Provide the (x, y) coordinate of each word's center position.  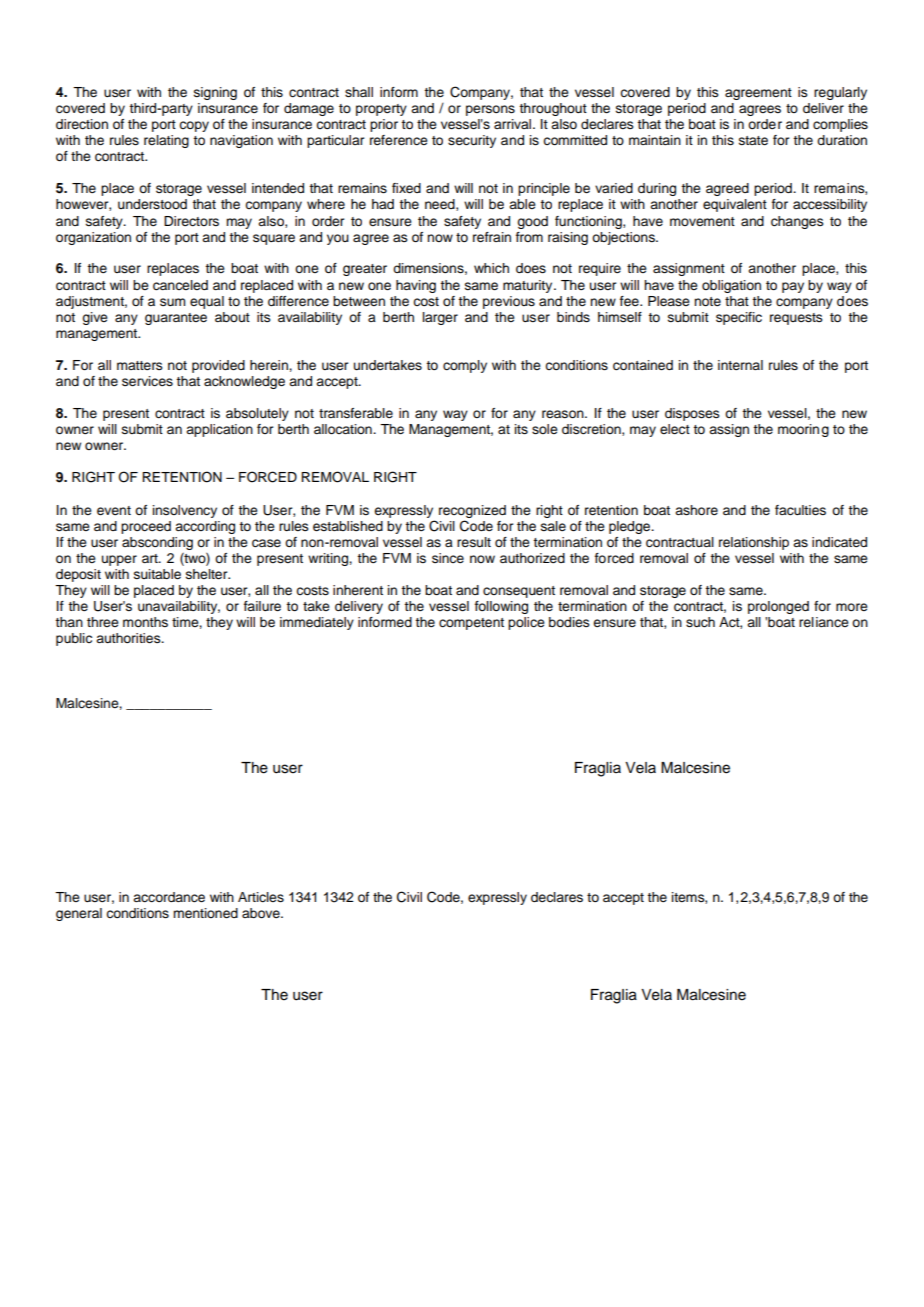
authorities (129, 638)
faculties (800, 510)
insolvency (185, 511)
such (700, 622)
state (753, 141)
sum (172, 302)
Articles (261, 897)
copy (194, 126)
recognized (472, 511)
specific (739, 318)
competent (471, 624)
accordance (169, 897)
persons (490, 110)
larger (440, 318)
